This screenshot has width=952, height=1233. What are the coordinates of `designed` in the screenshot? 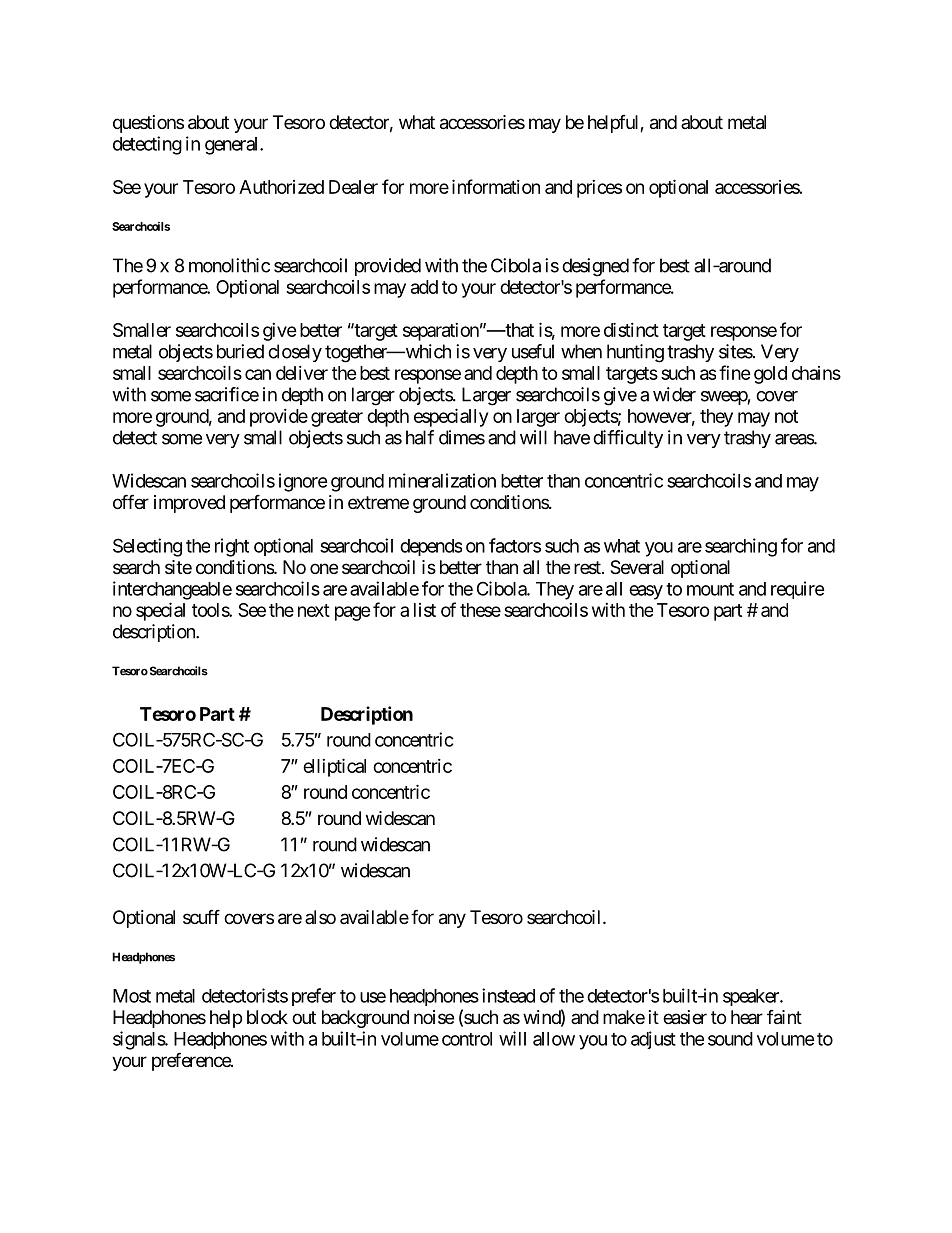 It's located at (595, 267).
